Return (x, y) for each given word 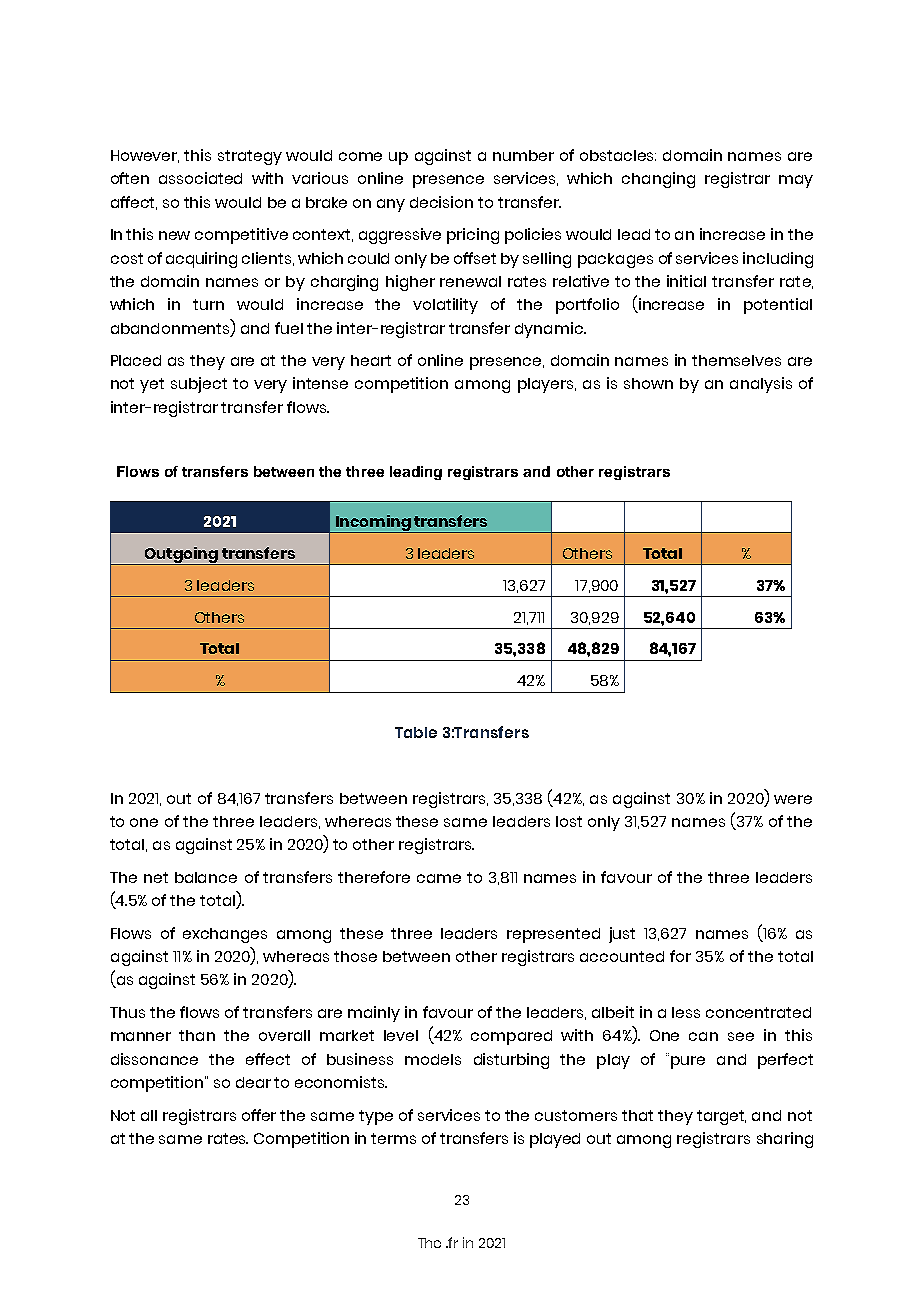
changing (658, 180)
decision (441, 202)
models (433, 1059)
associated (200, 178)
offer (259, 1115)
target (721, 1117)
